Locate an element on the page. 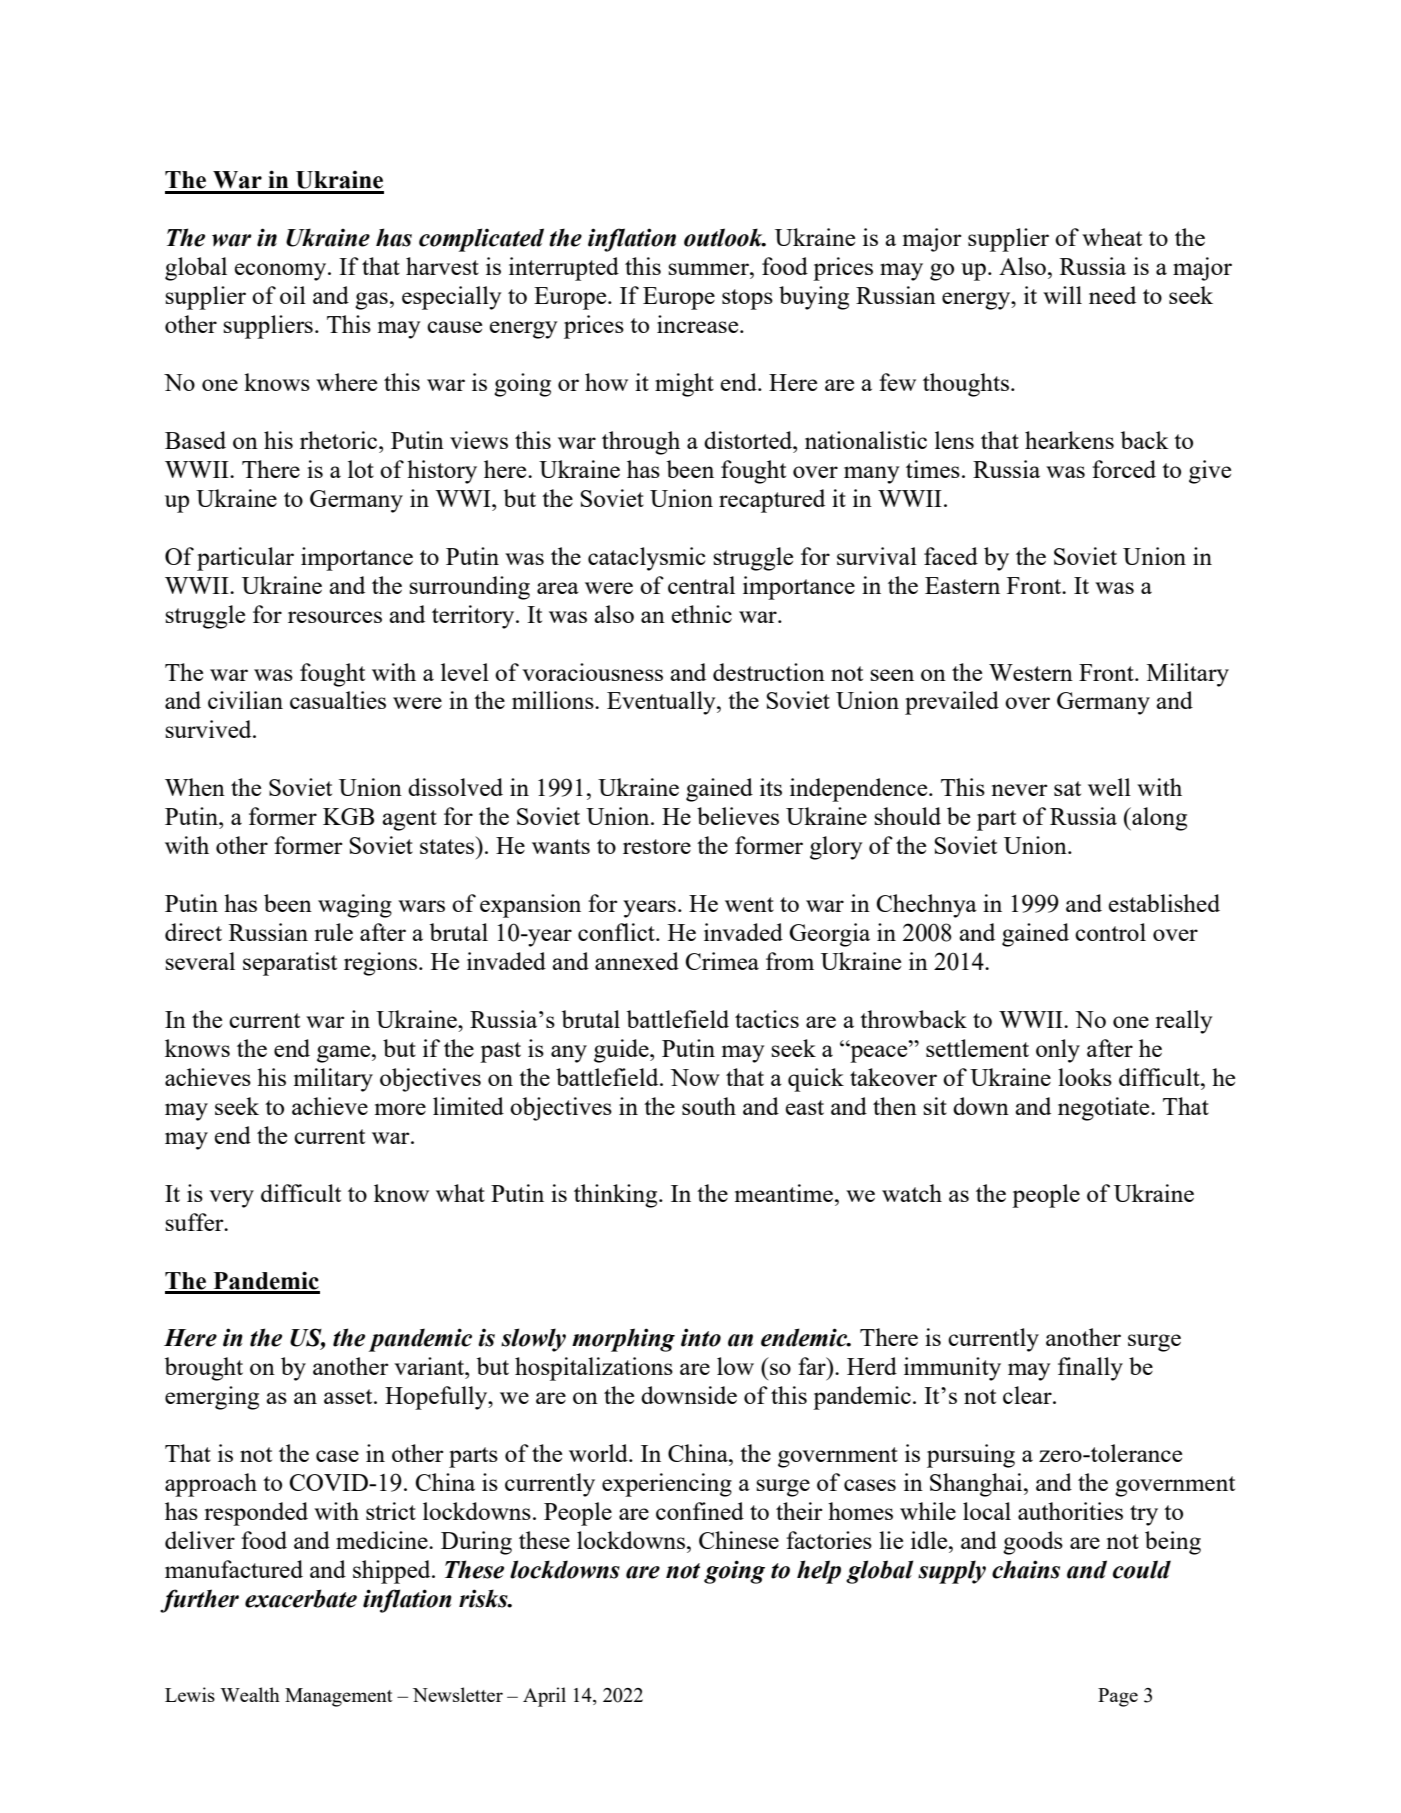 The width and height of the page is (1401, 1813). stops is located at coordinates (747, 299).
